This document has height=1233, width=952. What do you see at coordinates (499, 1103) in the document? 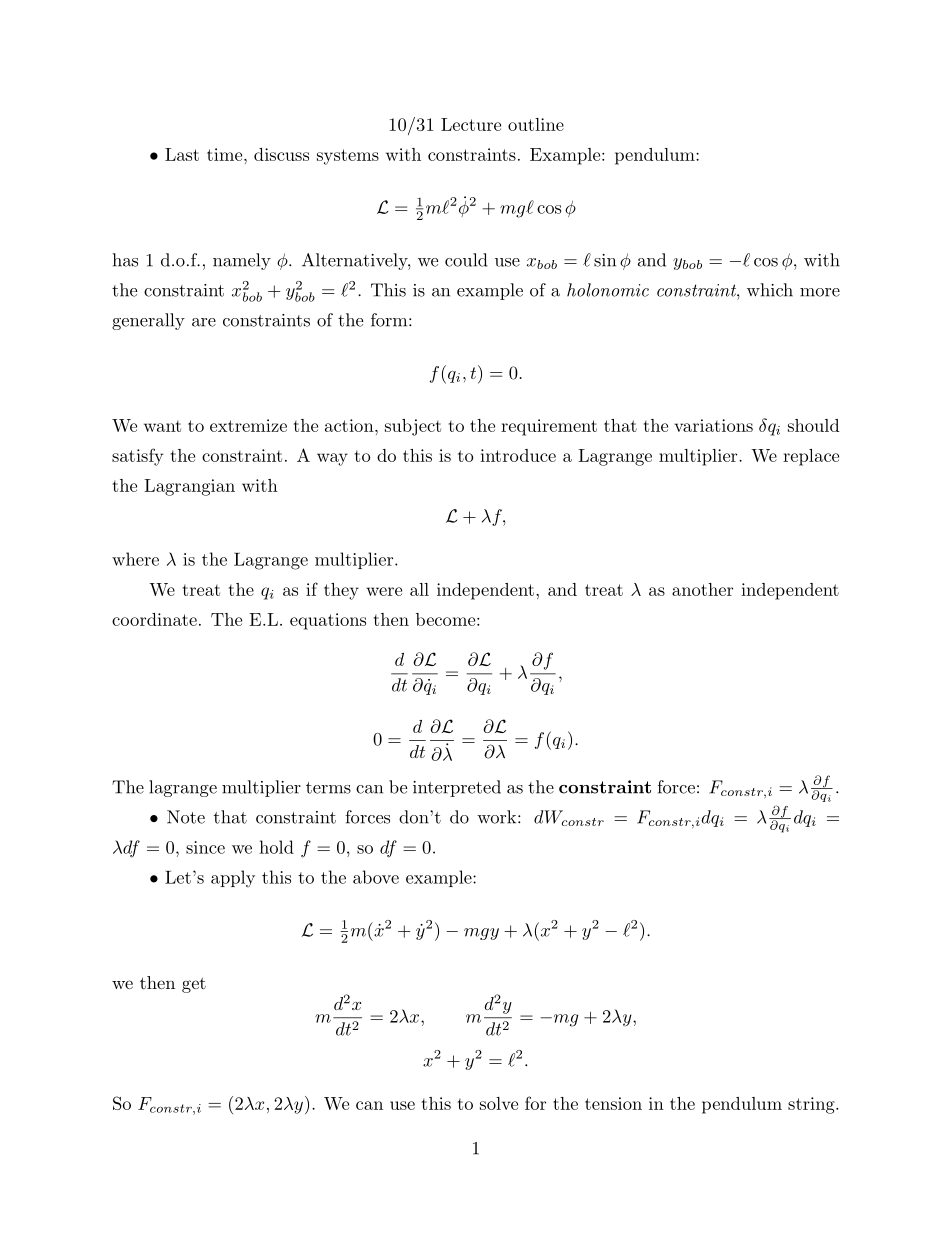
I see `solve` at bounding box center [499, 1103].
